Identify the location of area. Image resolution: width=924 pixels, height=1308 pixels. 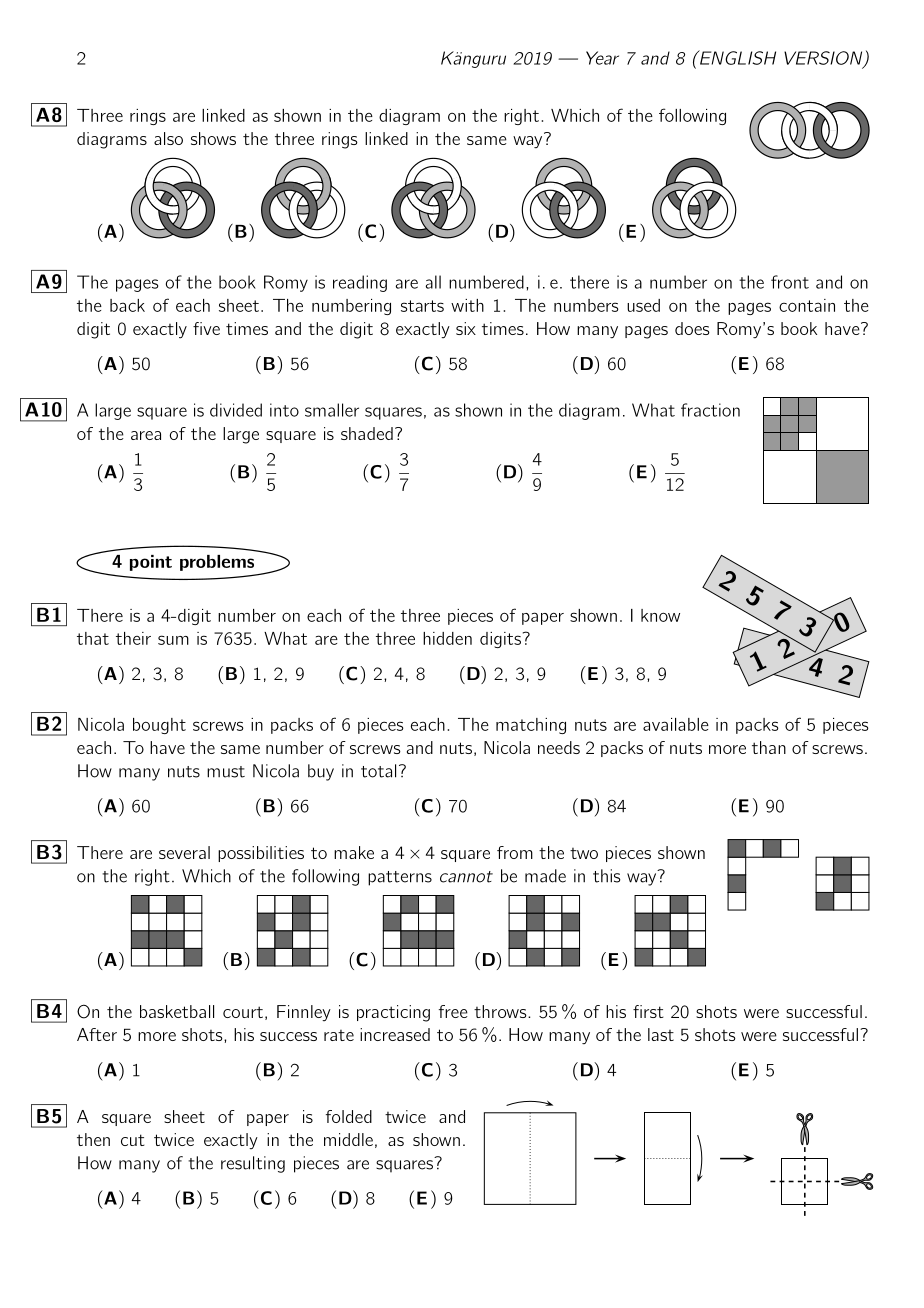
(146, 435).
